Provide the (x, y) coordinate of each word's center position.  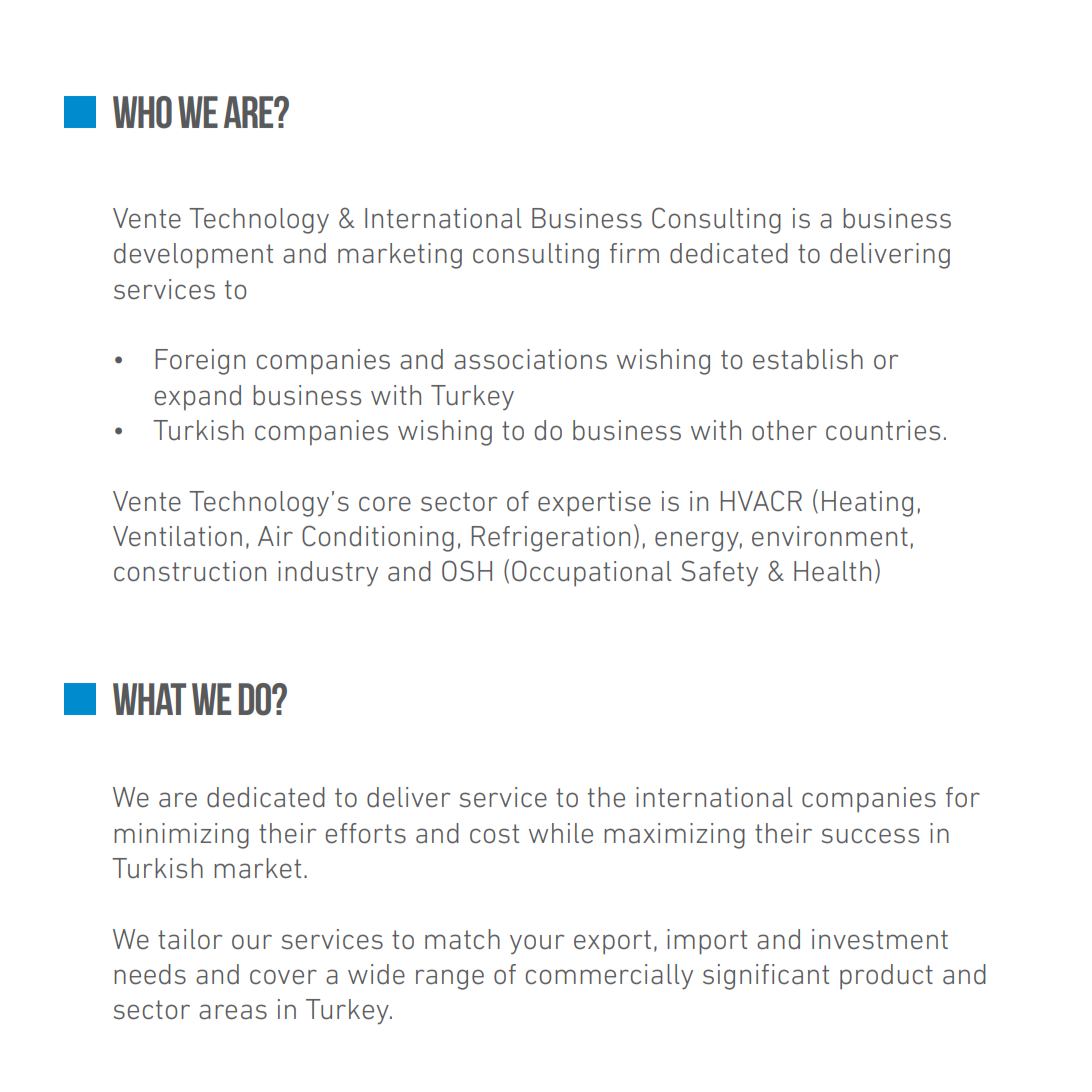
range (450, 979)
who (142, 112)
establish (808, 359)
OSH (467, 571)
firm (634, 253)
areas (233, 1012)
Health (832, 571)
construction (190, 571)
